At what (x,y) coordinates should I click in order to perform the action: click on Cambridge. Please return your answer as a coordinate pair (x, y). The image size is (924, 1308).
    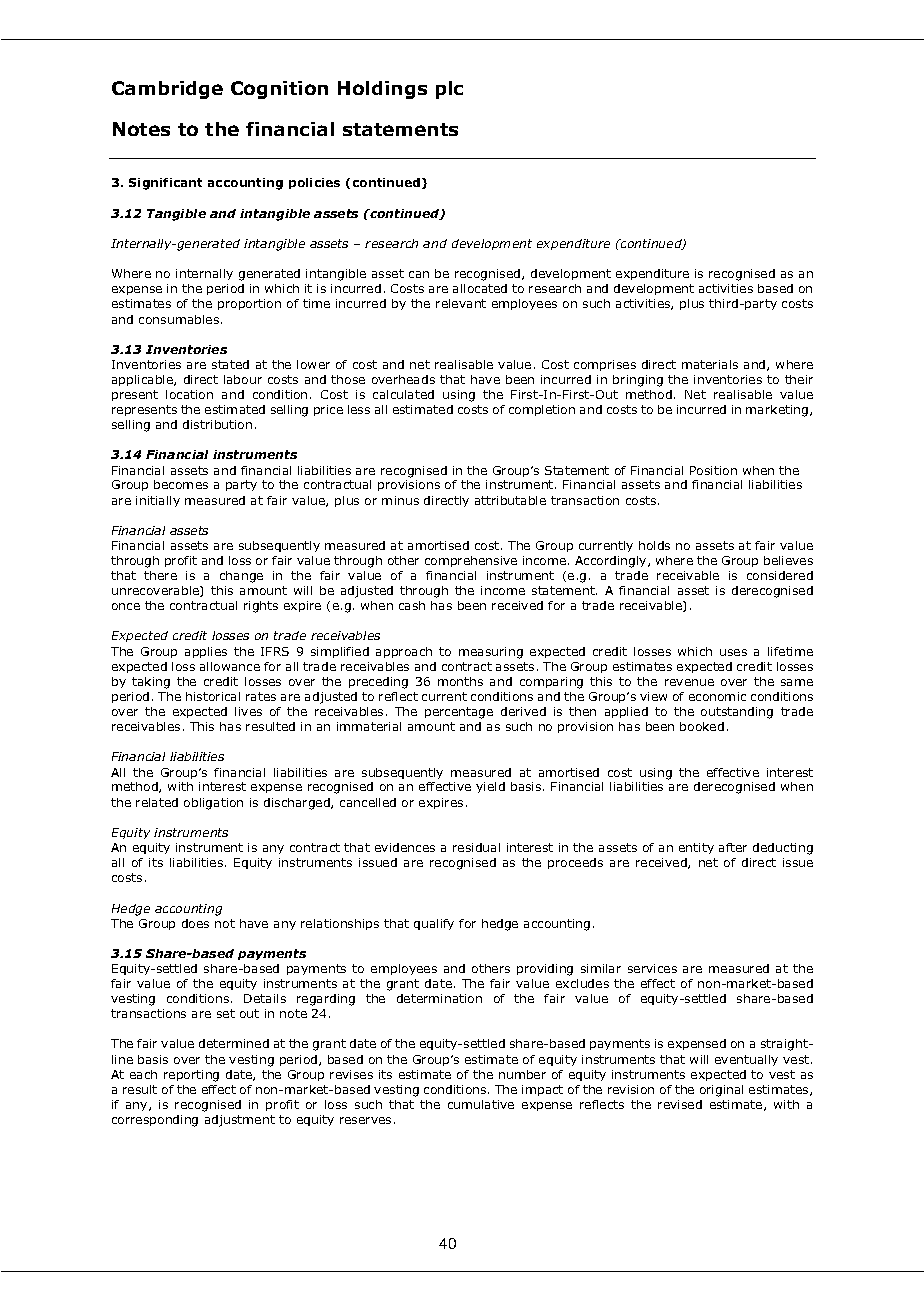
    Looking at the image, I should click on (167, 90).
